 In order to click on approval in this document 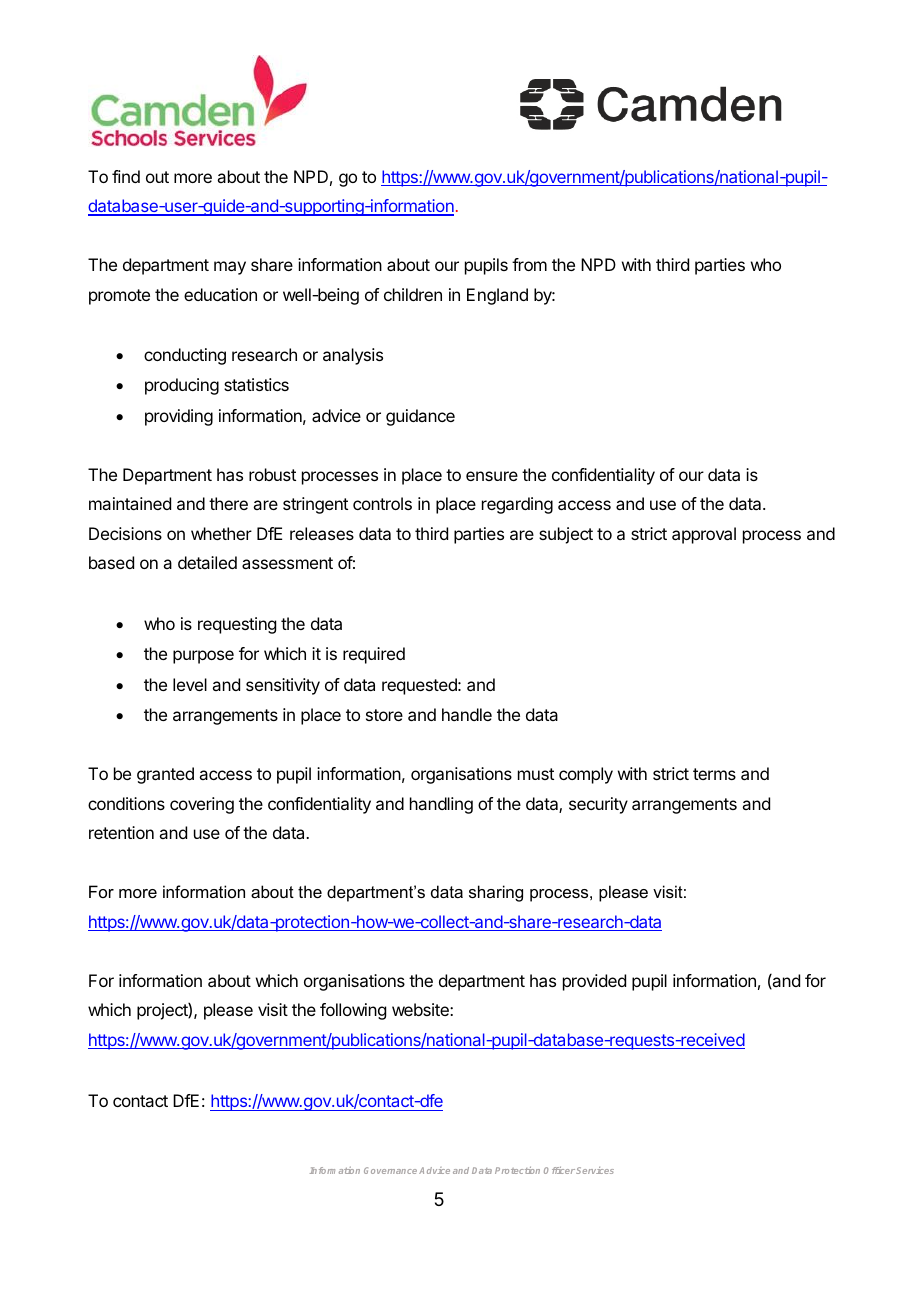, I will do `click(704, 535)`.
